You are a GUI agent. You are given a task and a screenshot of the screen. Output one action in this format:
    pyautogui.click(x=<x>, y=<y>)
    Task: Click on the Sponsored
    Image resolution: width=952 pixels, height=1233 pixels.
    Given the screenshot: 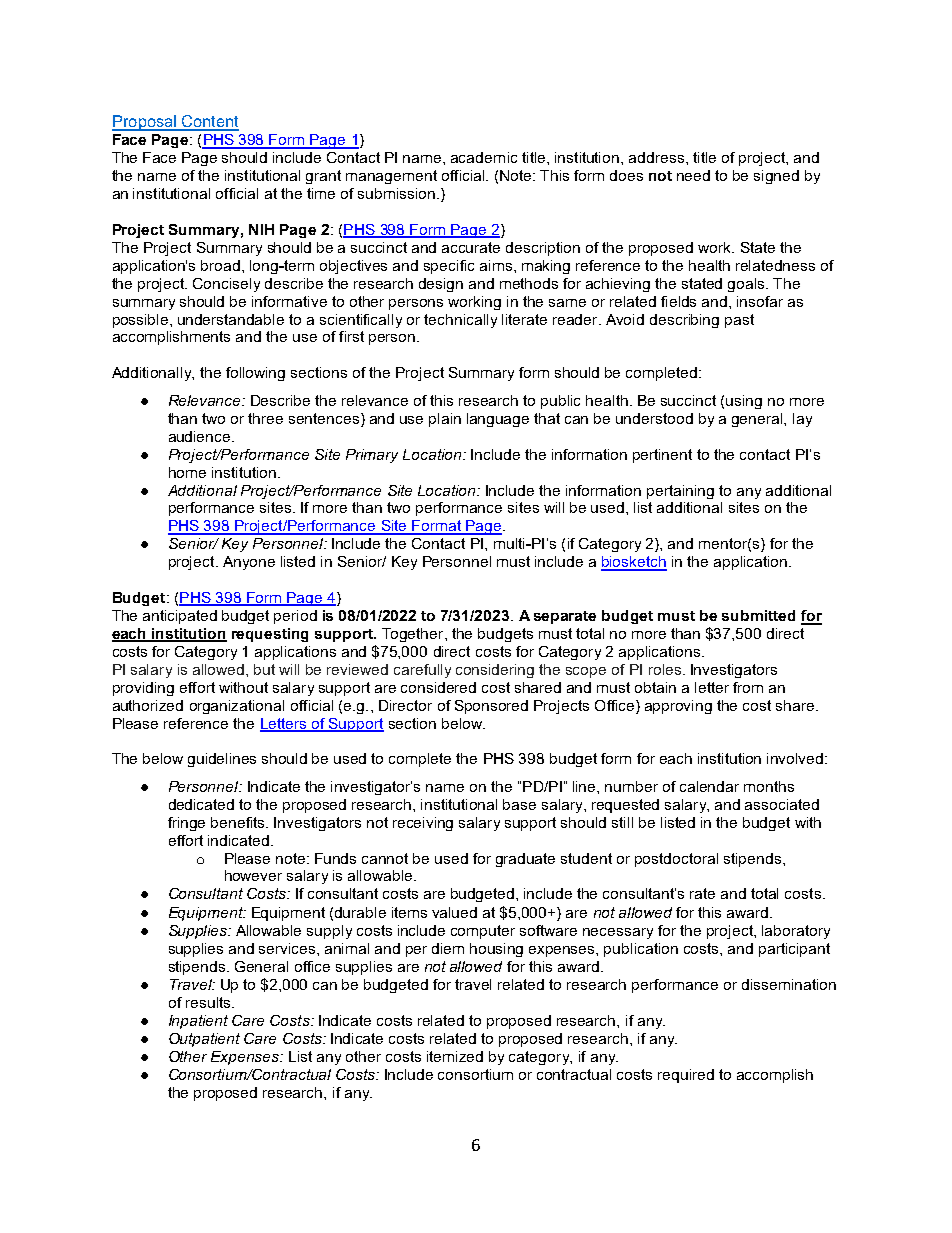 What is the action you would take?
    pyautogui.click(x=491, y=707)
